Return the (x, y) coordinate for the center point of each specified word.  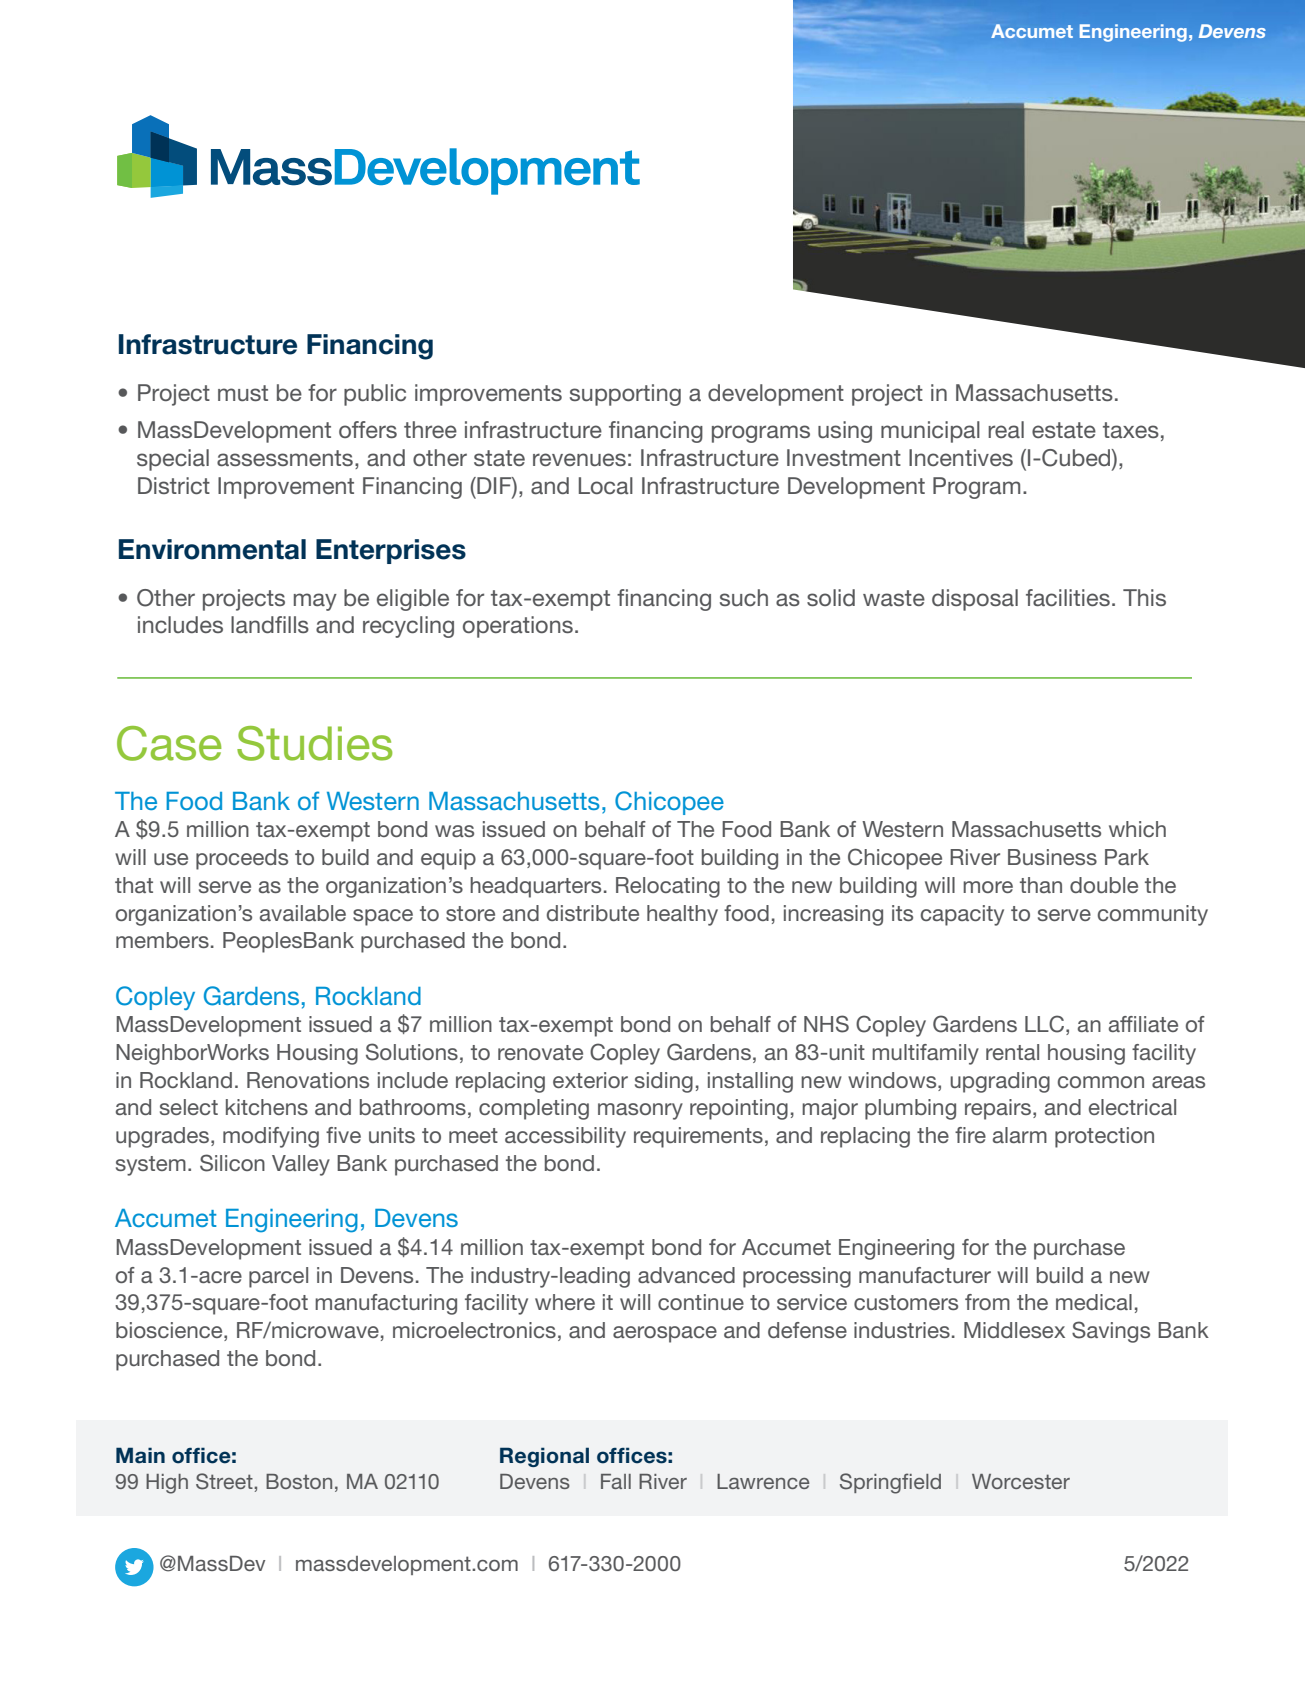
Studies (314, 743)
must (243, 393)
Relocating (668, 887)
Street (225, 1481)
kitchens (267, 1107)
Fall (616, 1481)
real (1006, 429)
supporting (625, 395)
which (1137, 829)
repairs (999, 1109)
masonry (640, 1111)
